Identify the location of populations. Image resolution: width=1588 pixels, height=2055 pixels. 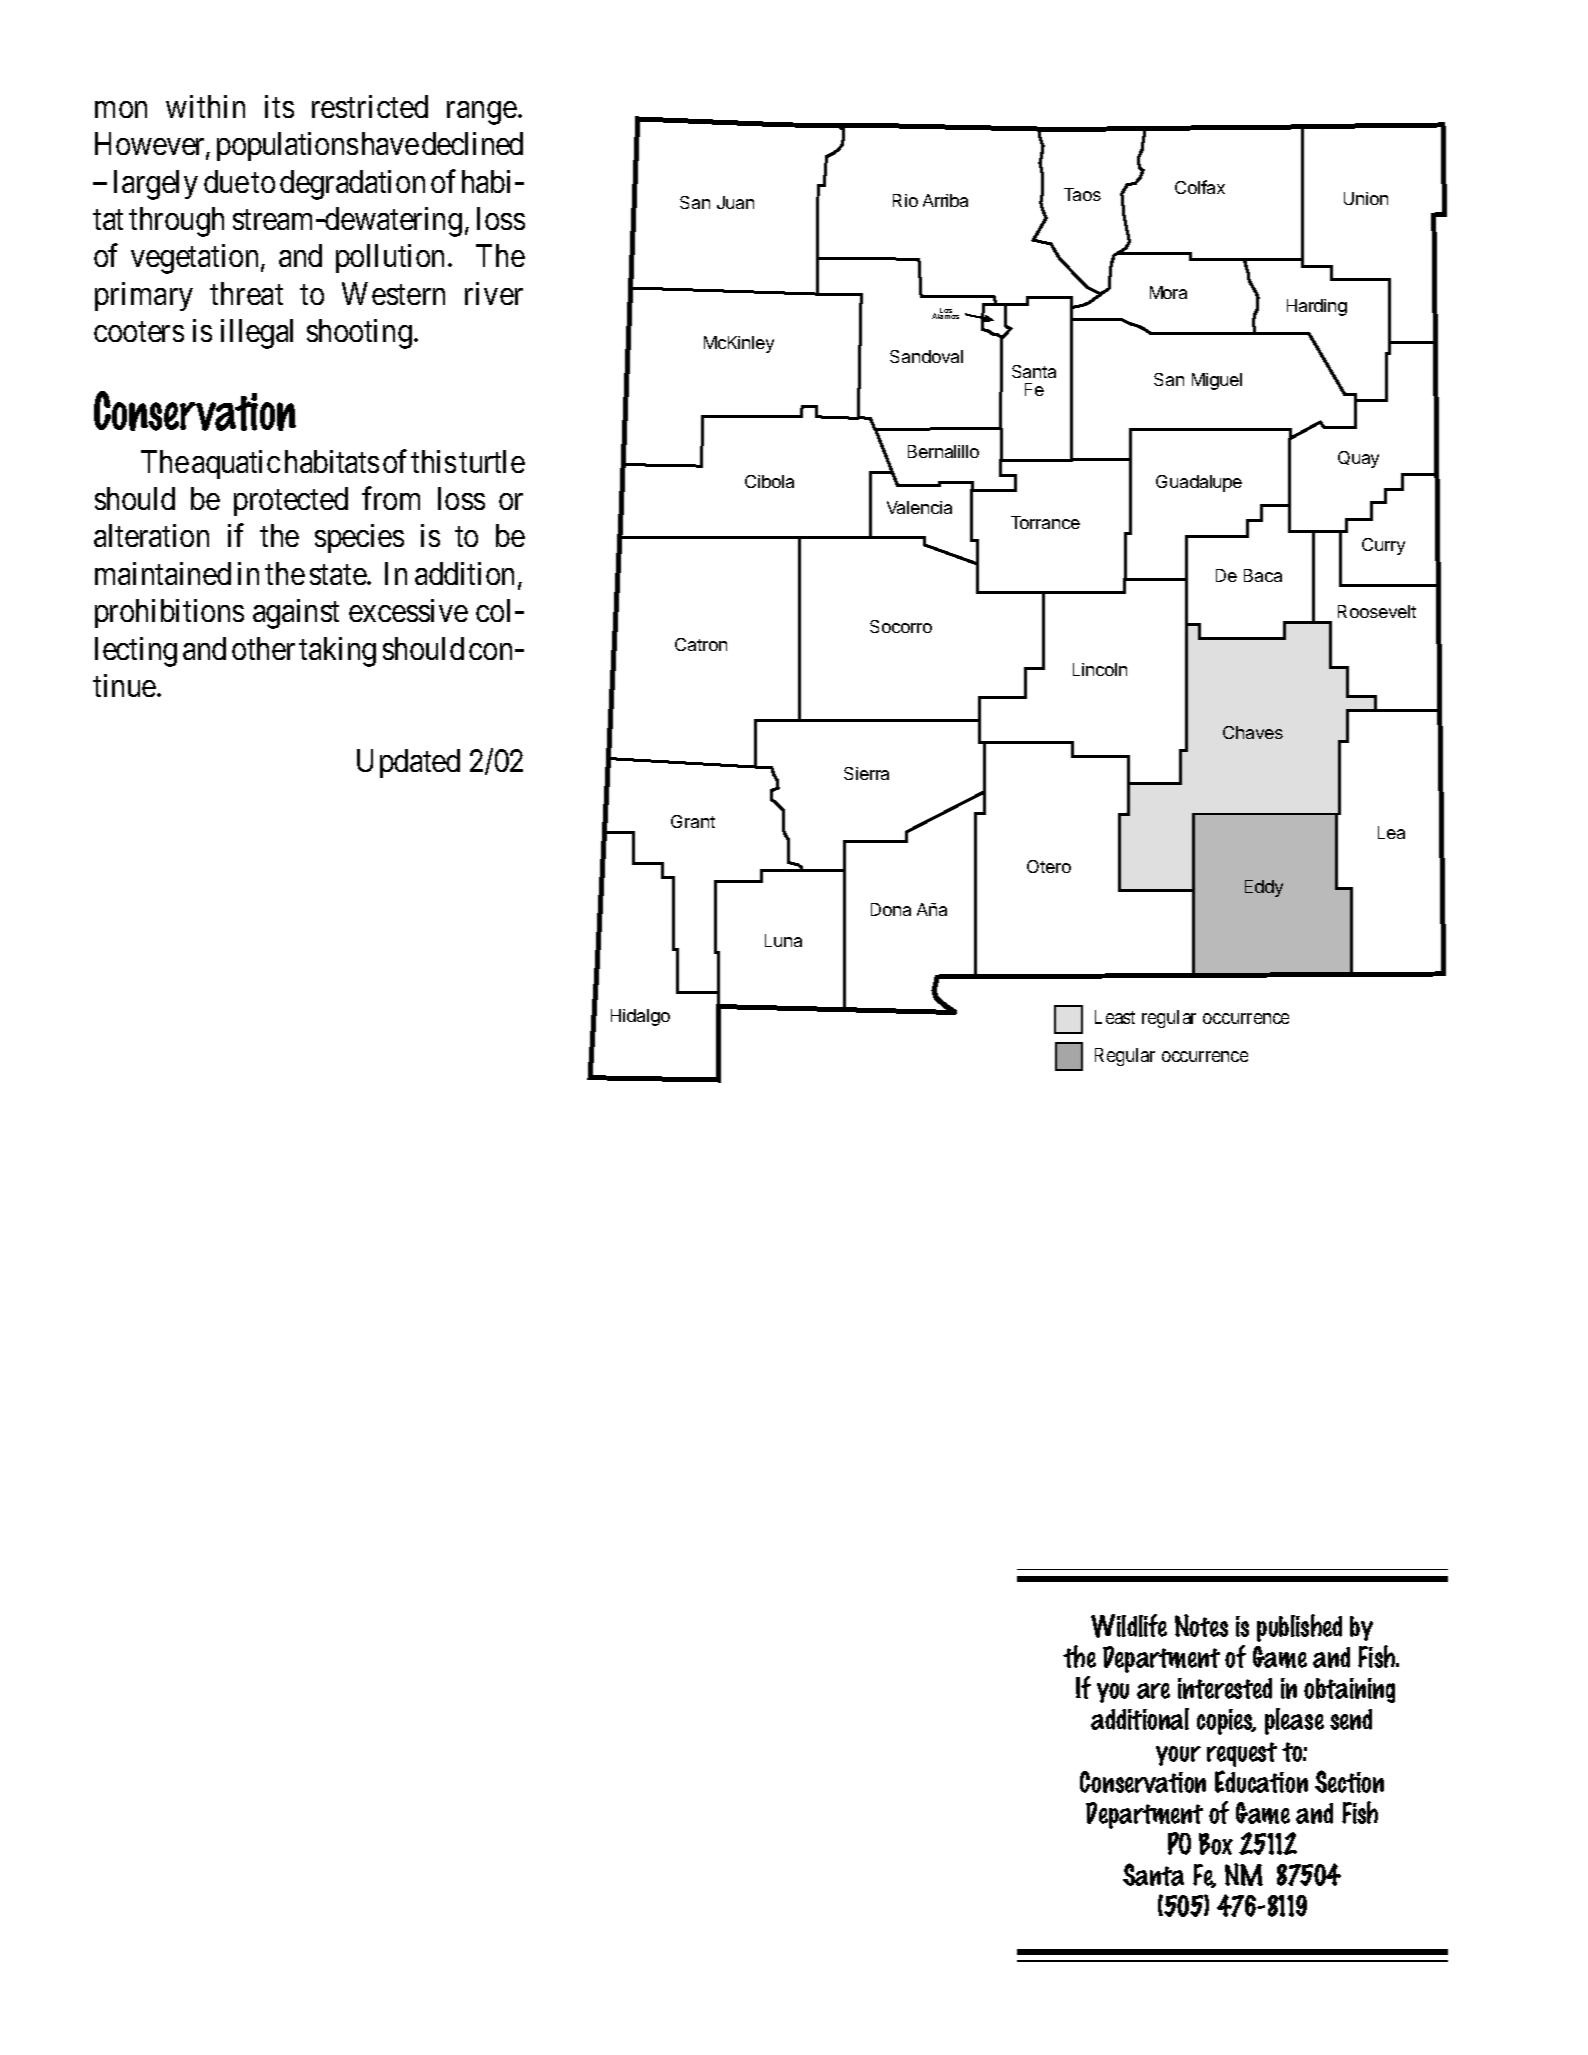
(287, 146).
